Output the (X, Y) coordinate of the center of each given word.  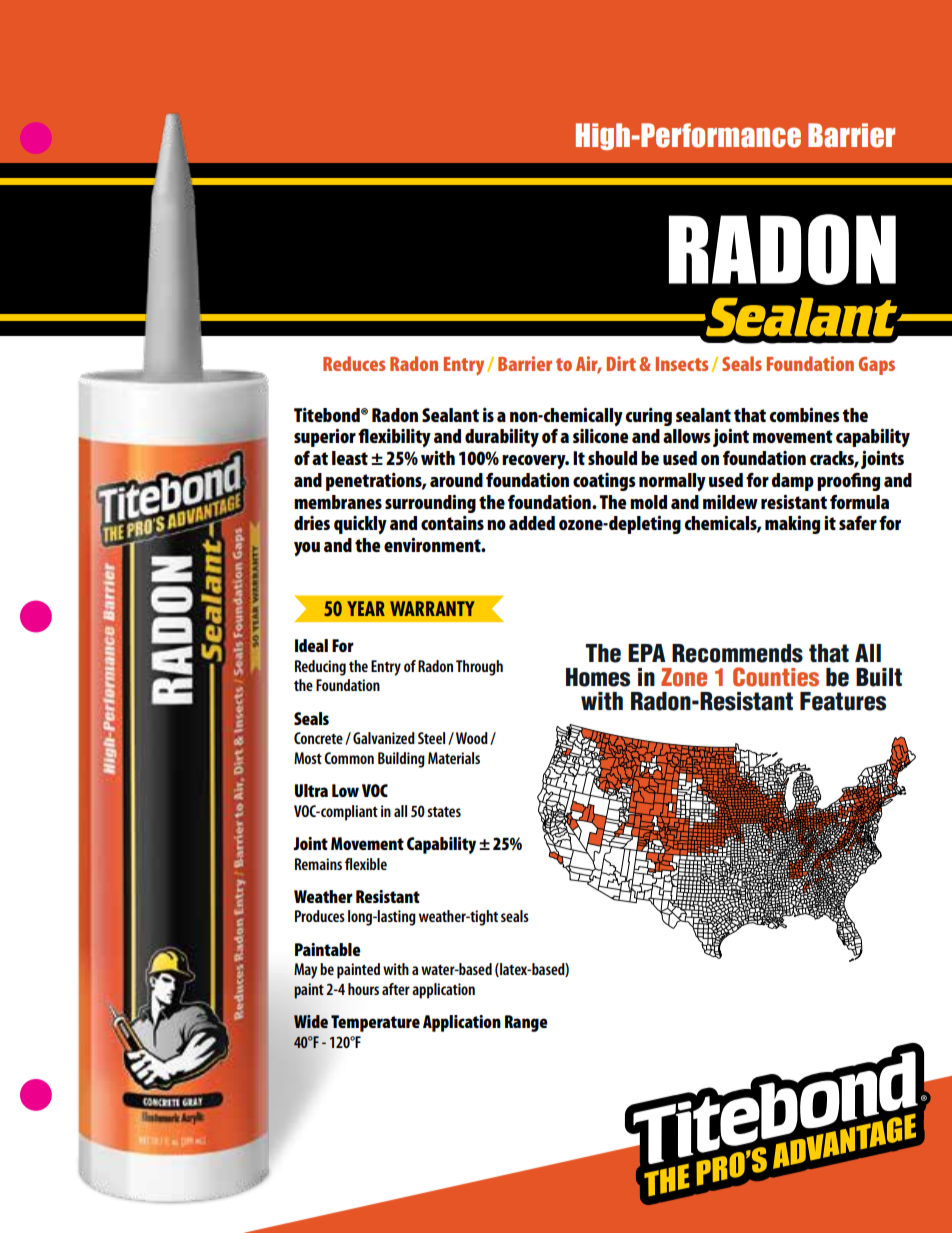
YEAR (366, 608)
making (792, 524)
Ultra (311, 790)
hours (363, 989)
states (444, 811)
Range (526, 1023)
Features (843, 701)
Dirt (621, 363)
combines (804, 414)
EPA (647, 653)
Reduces (354, 363)
